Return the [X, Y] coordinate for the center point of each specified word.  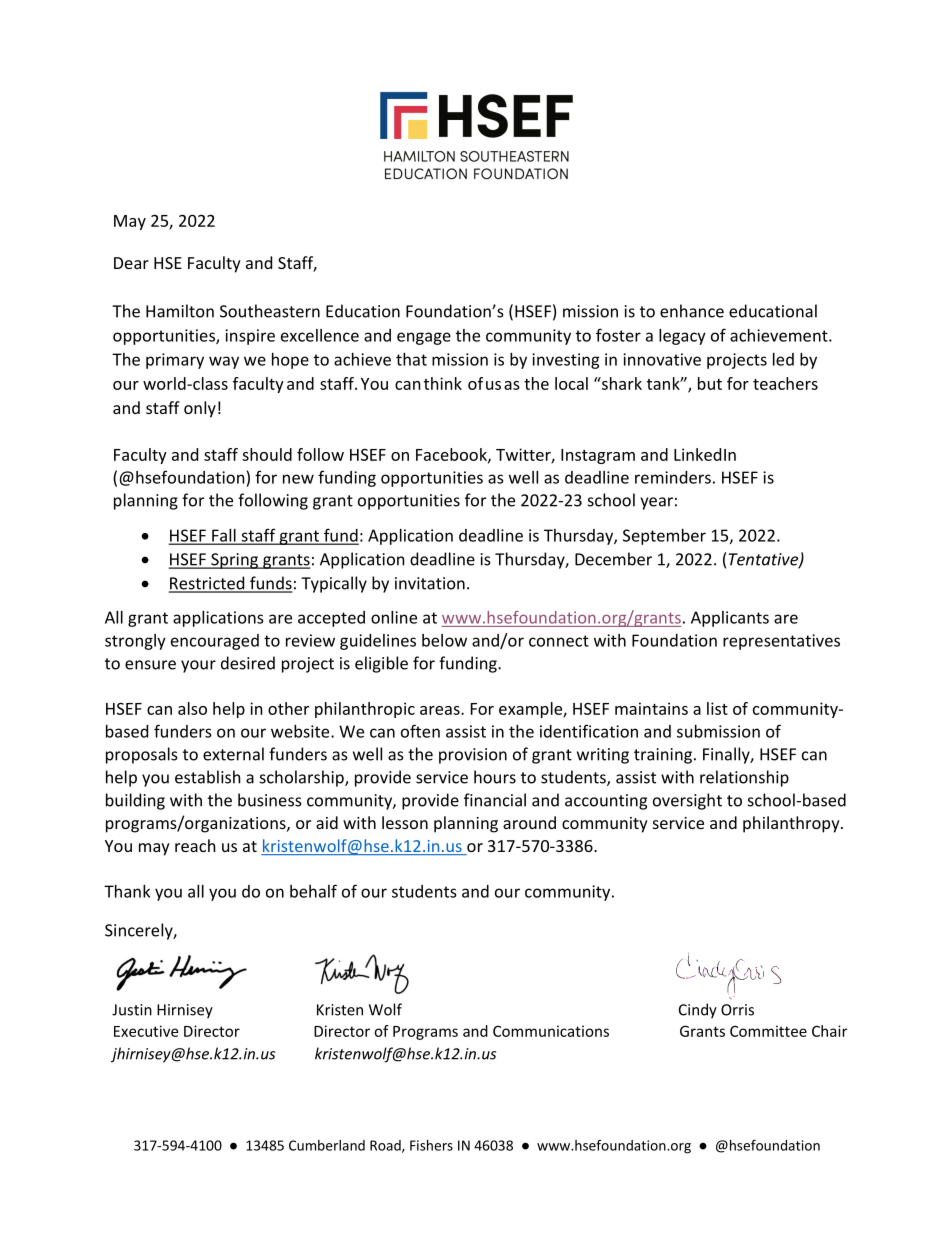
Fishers [431, 1145]
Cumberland [327, 1145]
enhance [692, 311]
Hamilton [180, 311]
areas [441, 710]
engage [424, 338]
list [717, 708]
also [192, 708]
